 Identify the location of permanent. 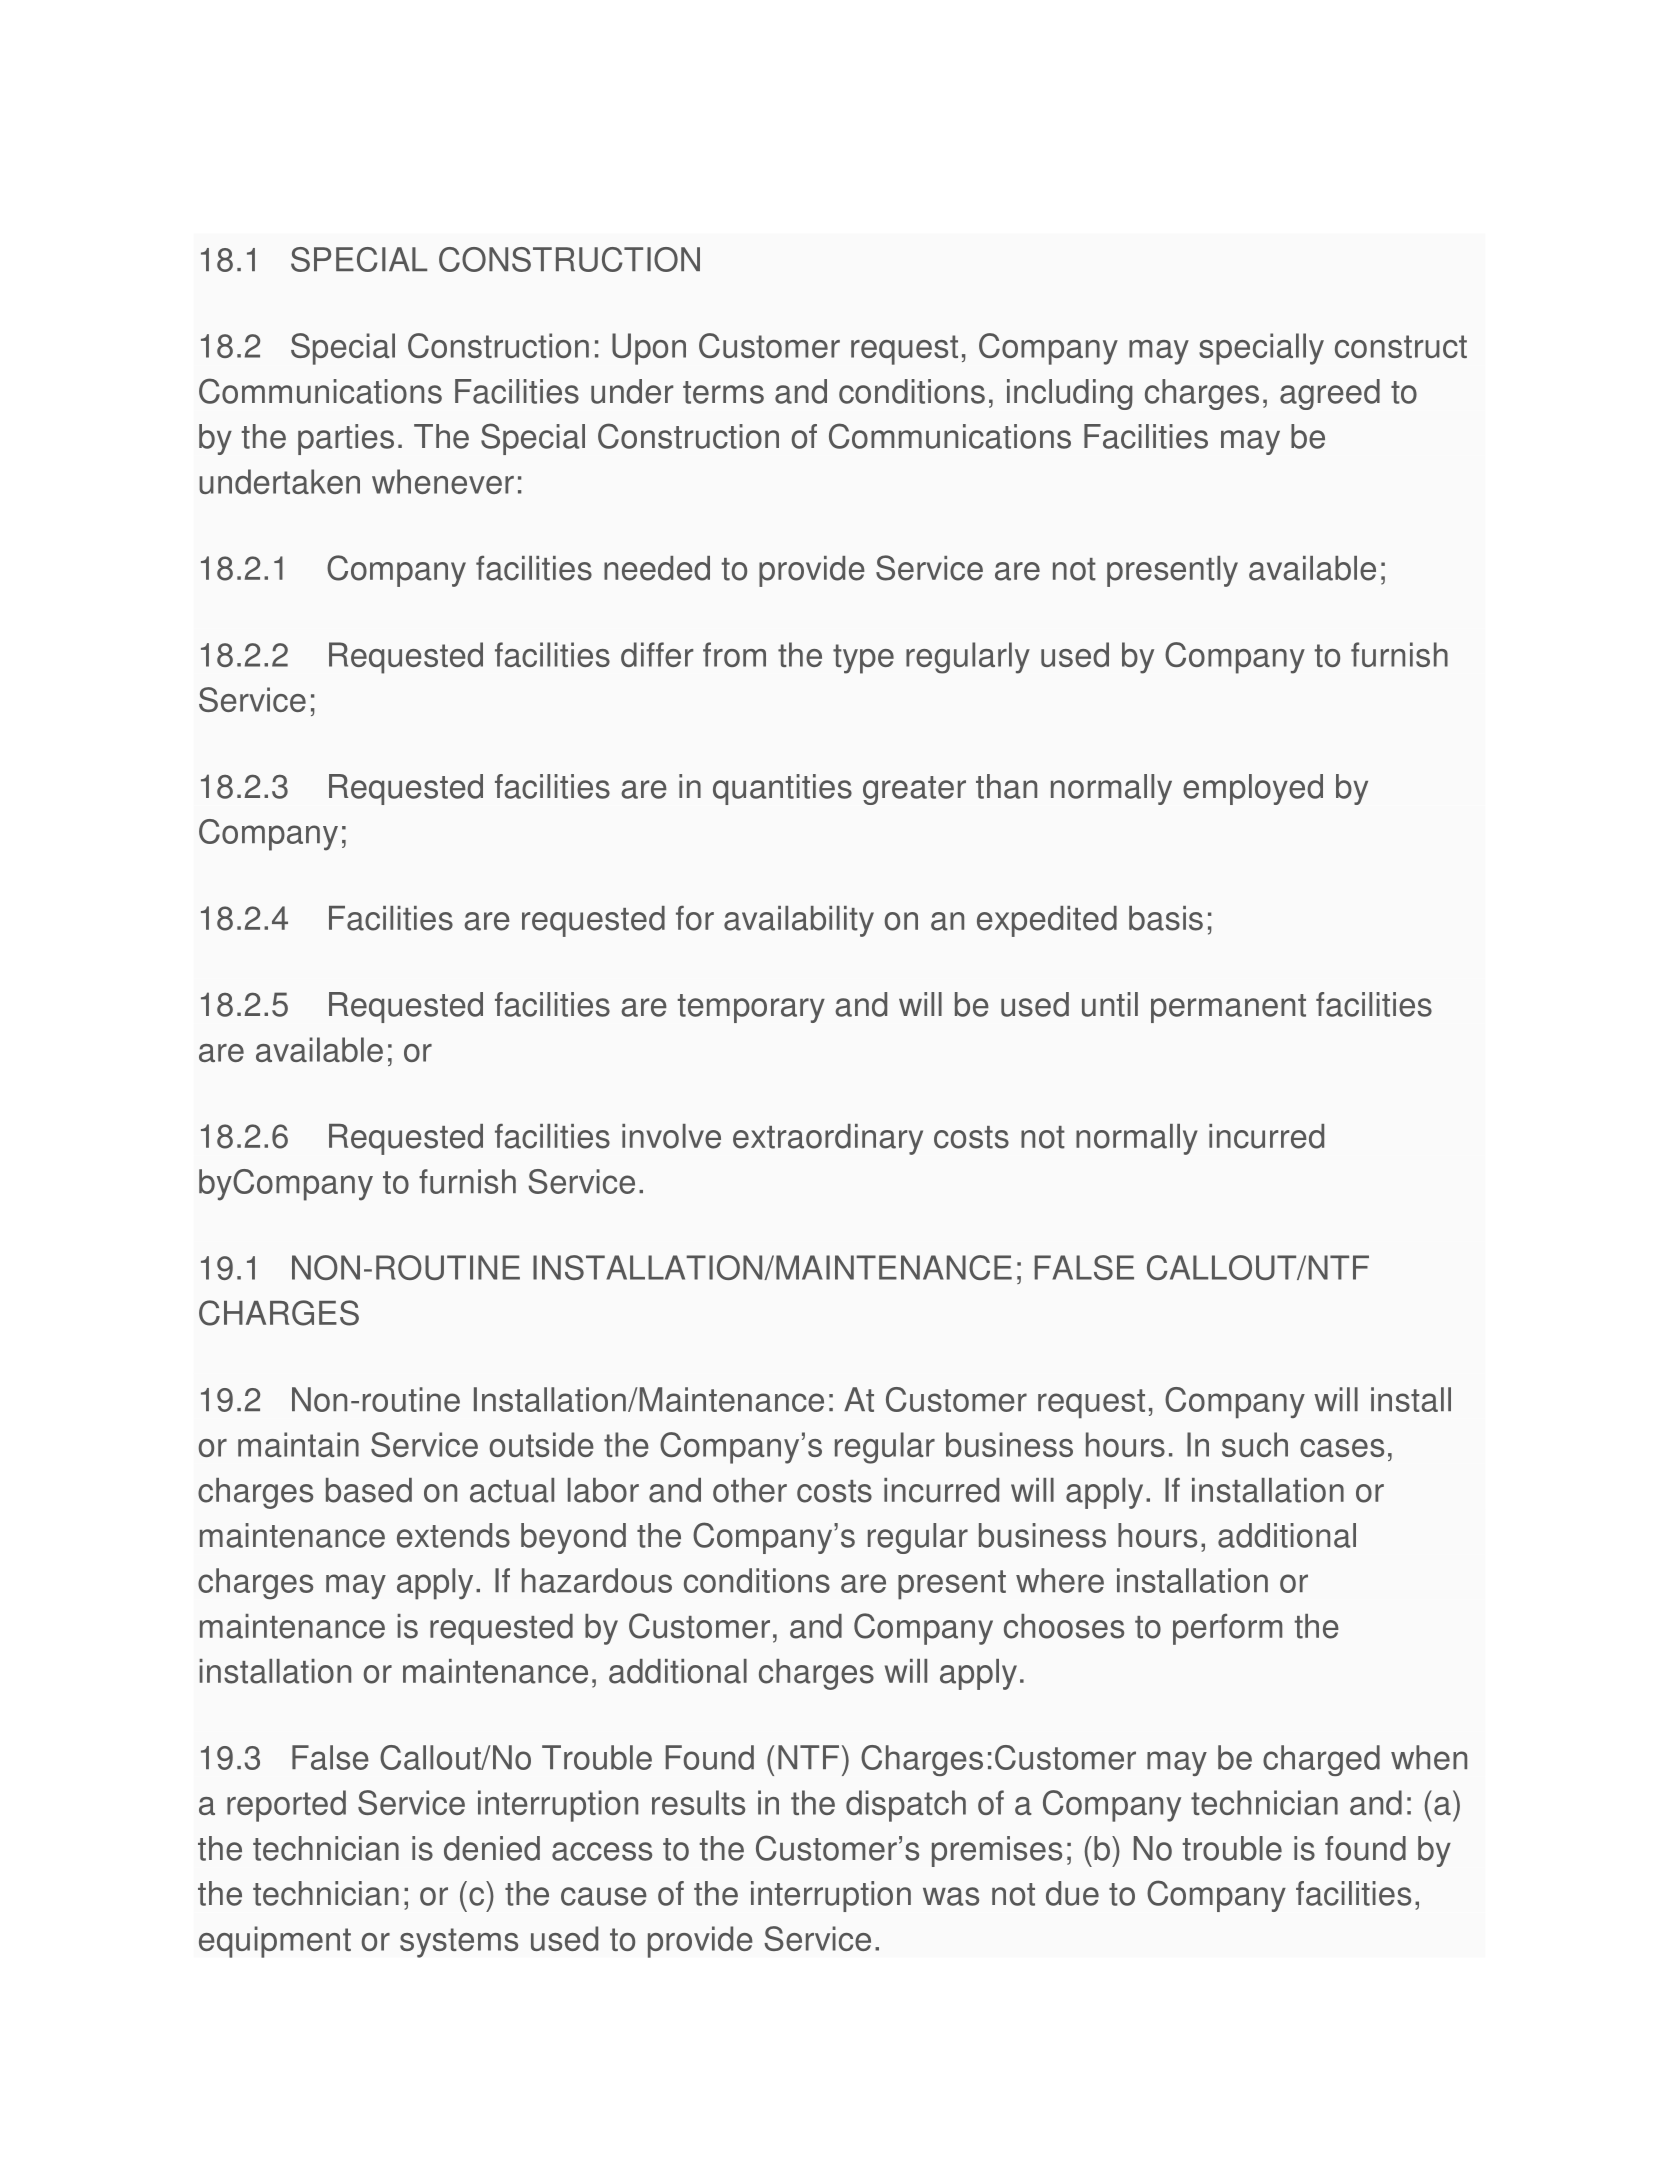
(1228, 1008).
